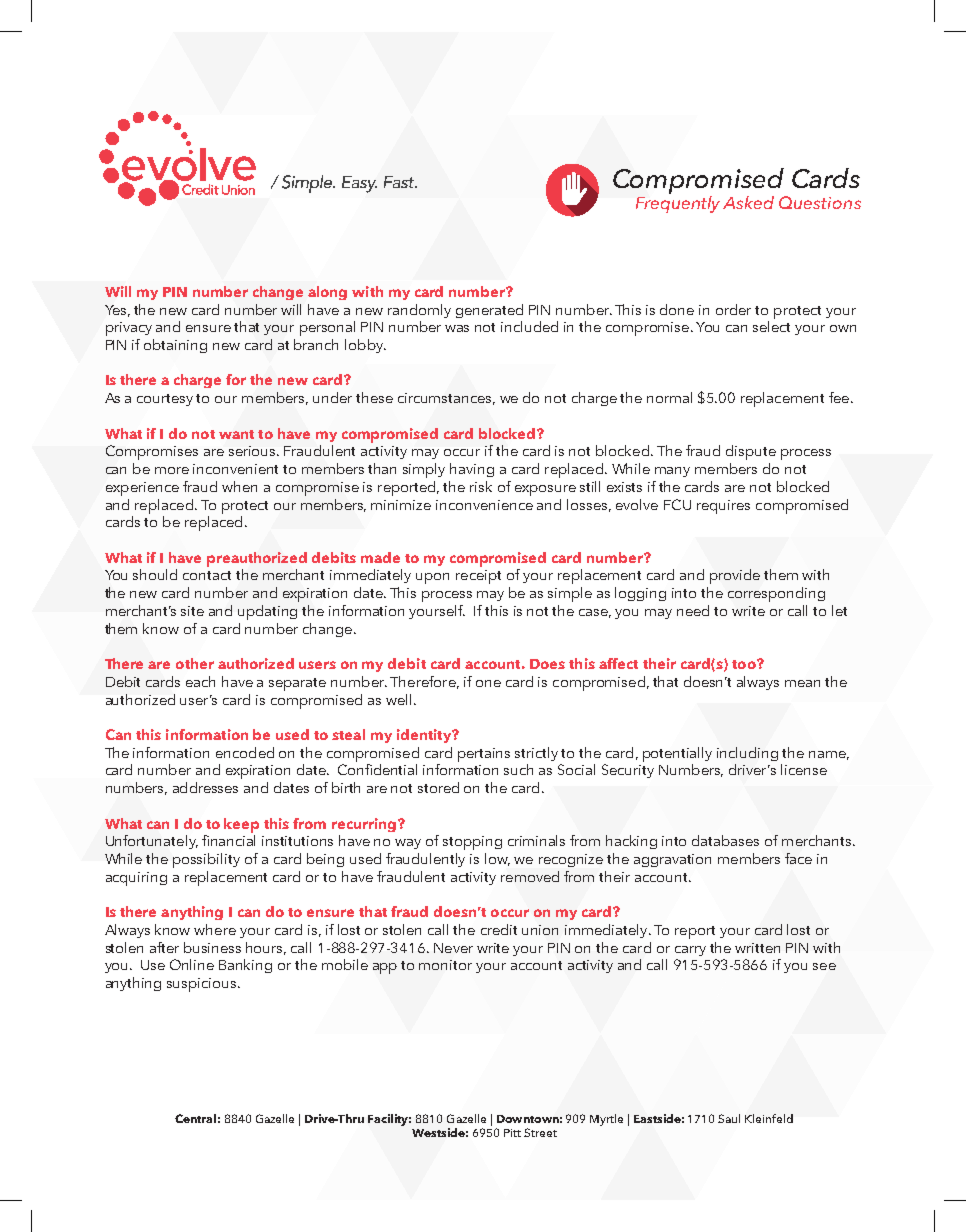  I want to click on generated, so click(489, 311).
